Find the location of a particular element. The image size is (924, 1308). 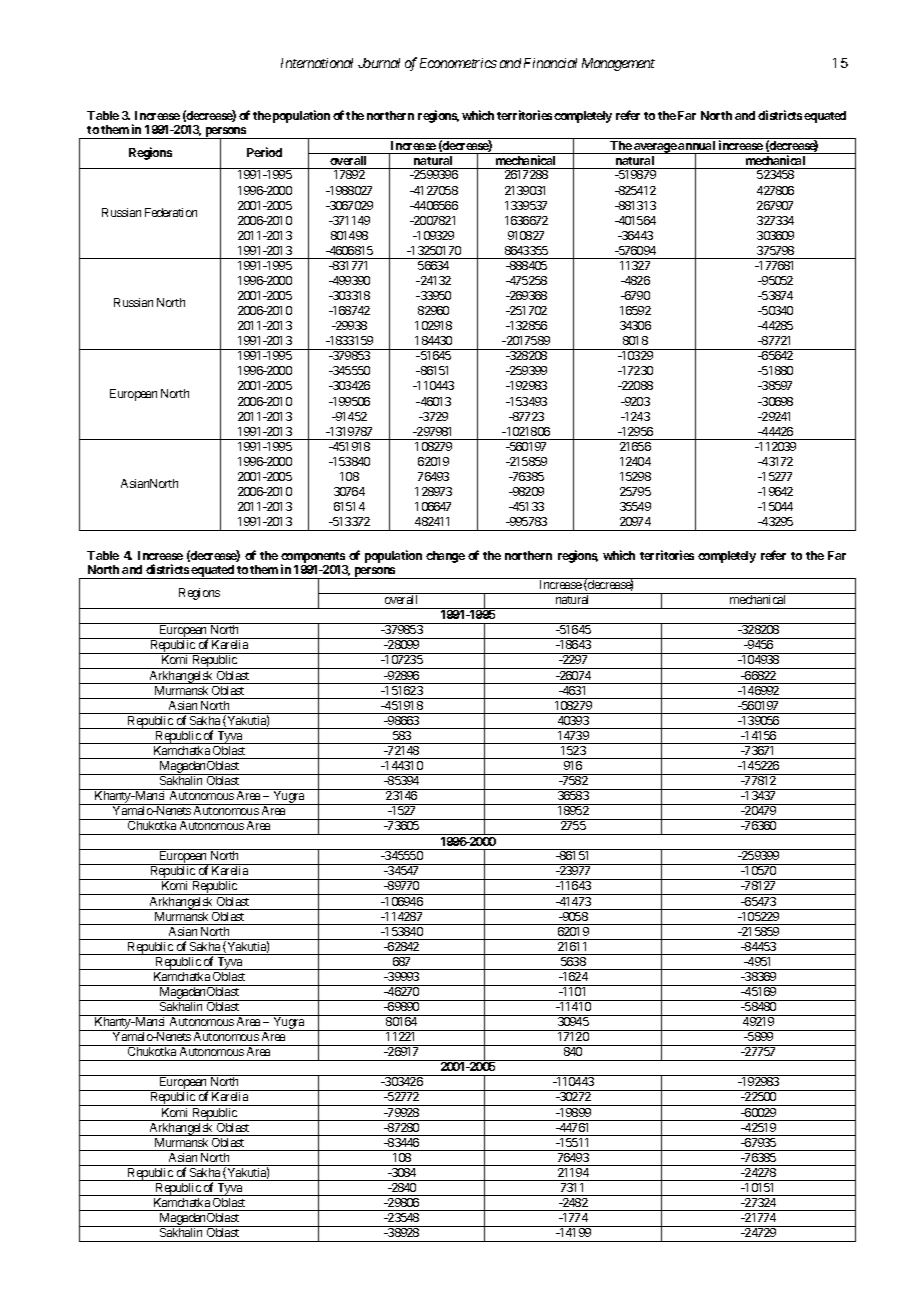

Period is located at coordinates (264, 152).
